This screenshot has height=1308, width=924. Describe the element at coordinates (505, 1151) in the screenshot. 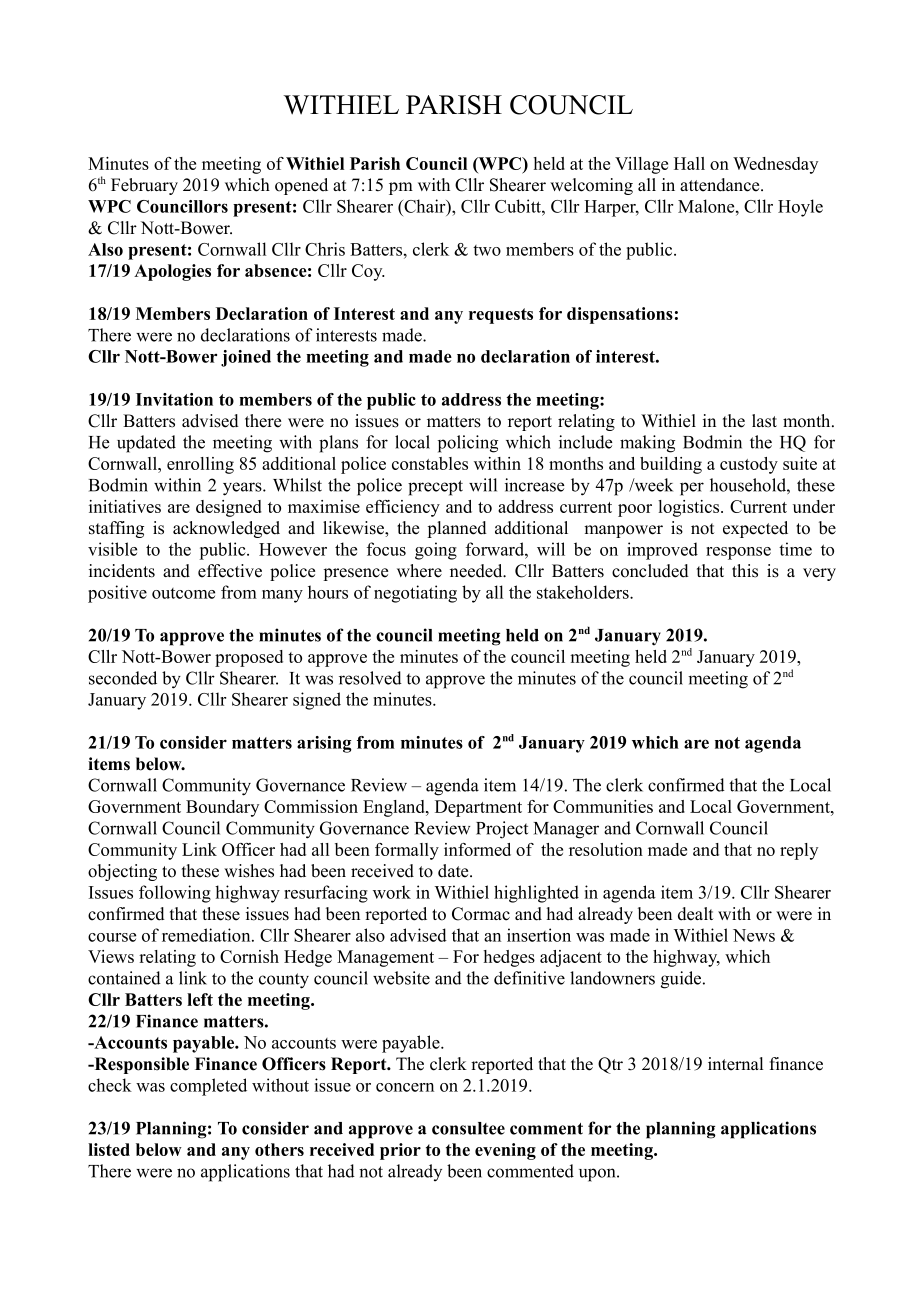

I see `evening` at that location.
